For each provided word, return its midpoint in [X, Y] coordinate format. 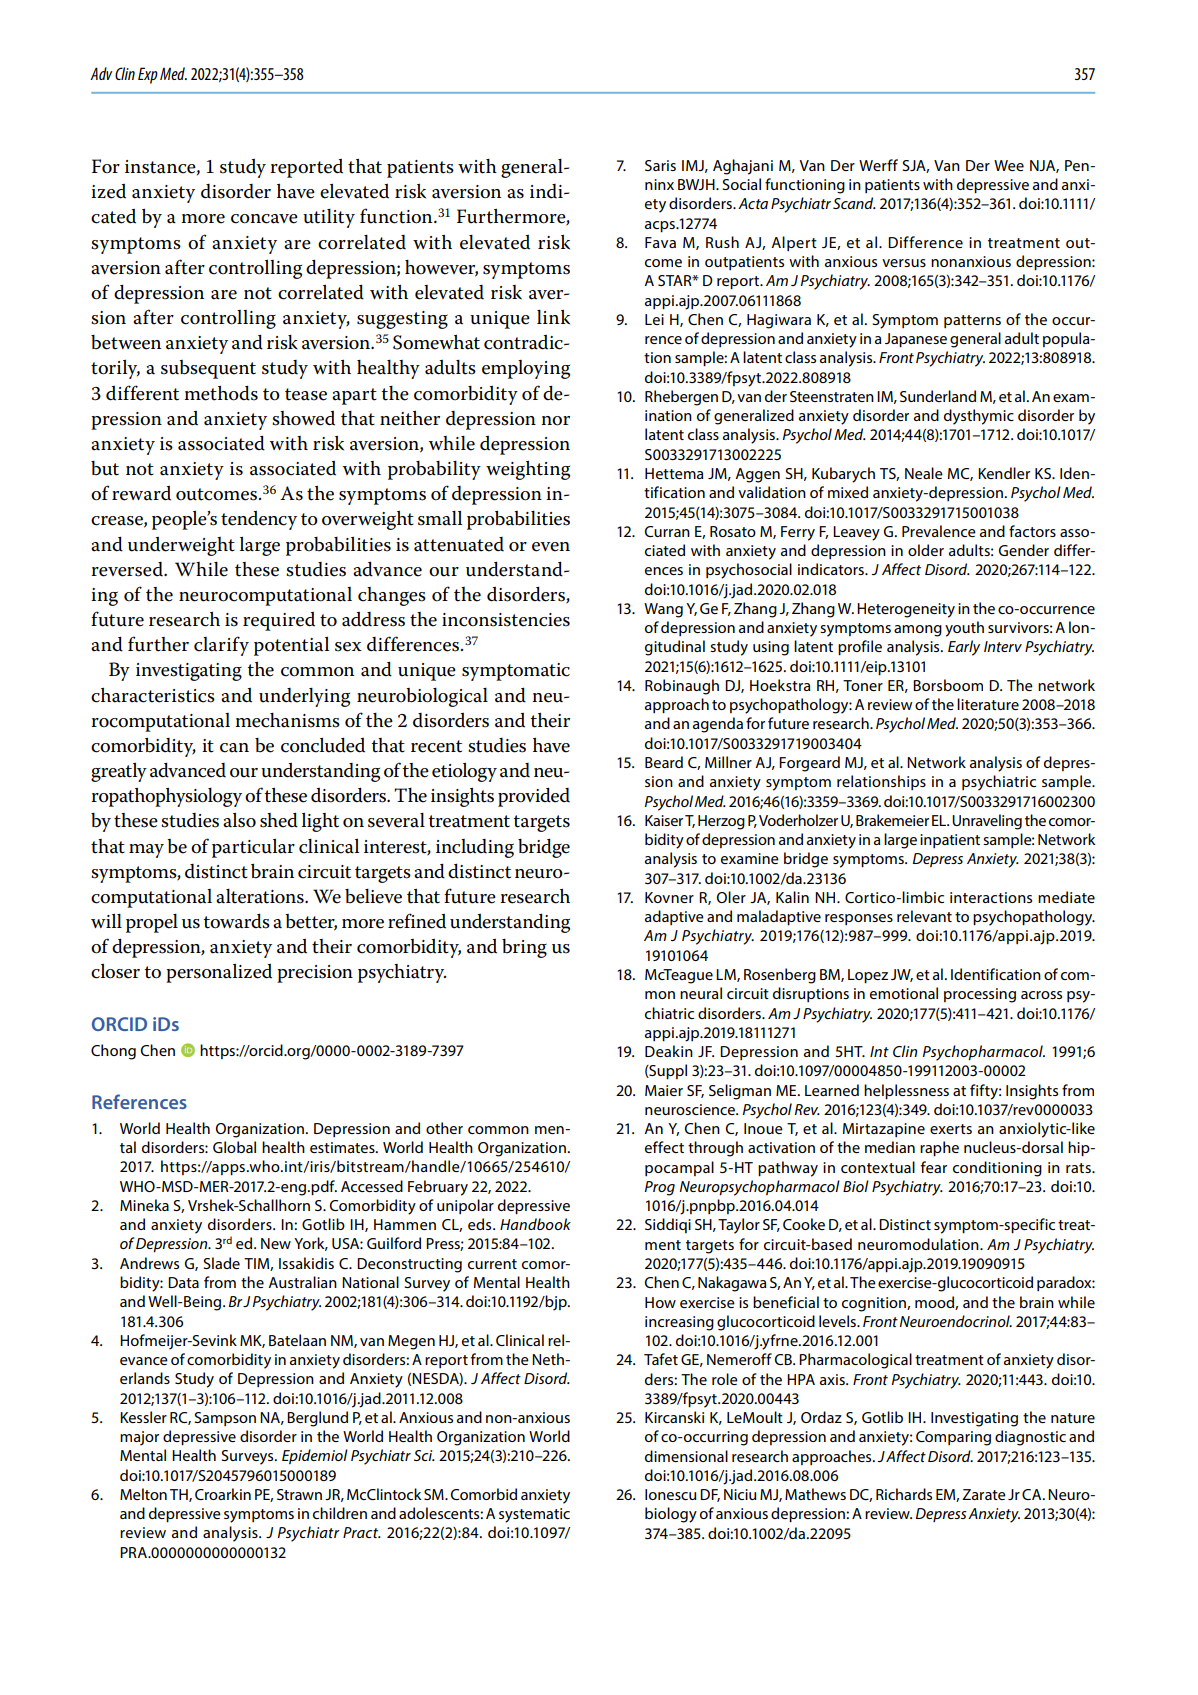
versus [904, 263]
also [239, 820]
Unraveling [987, 822]
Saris [660, 165]
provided [534, 797]
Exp [148, 75]
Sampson [225, 1419]
